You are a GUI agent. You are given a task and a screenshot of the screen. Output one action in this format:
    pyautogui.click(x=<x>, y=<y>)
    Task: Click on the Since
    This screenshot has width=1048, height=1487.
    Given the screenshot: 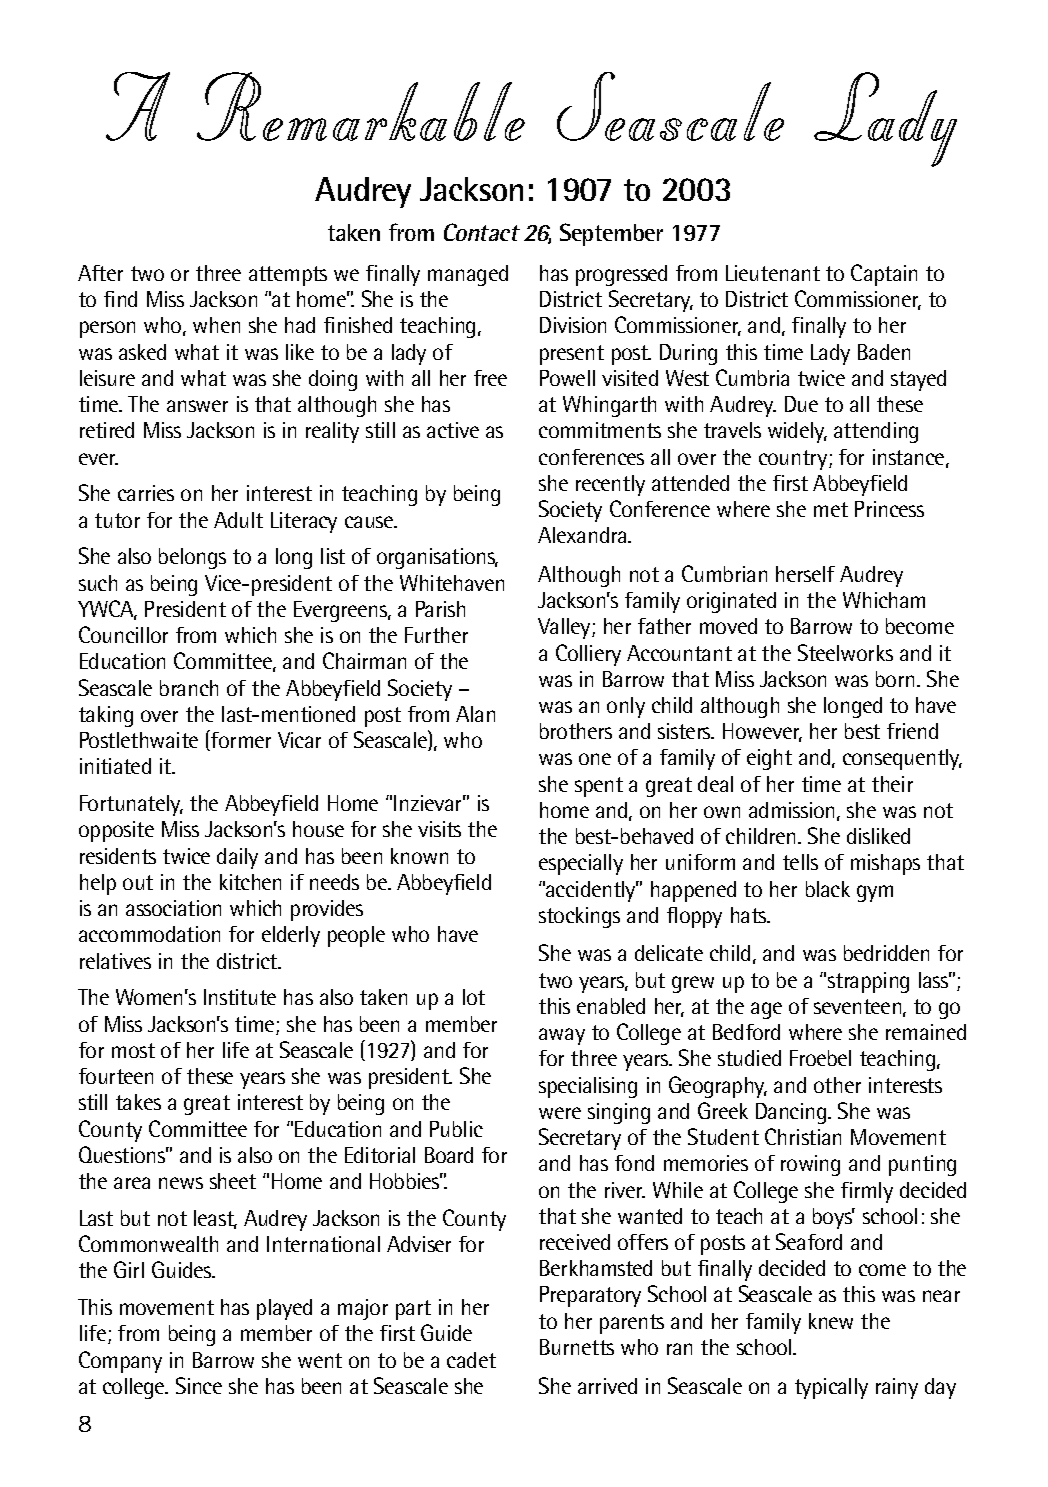 What is the action you would take?
    pyautogui.click(x=199, y=1385)
